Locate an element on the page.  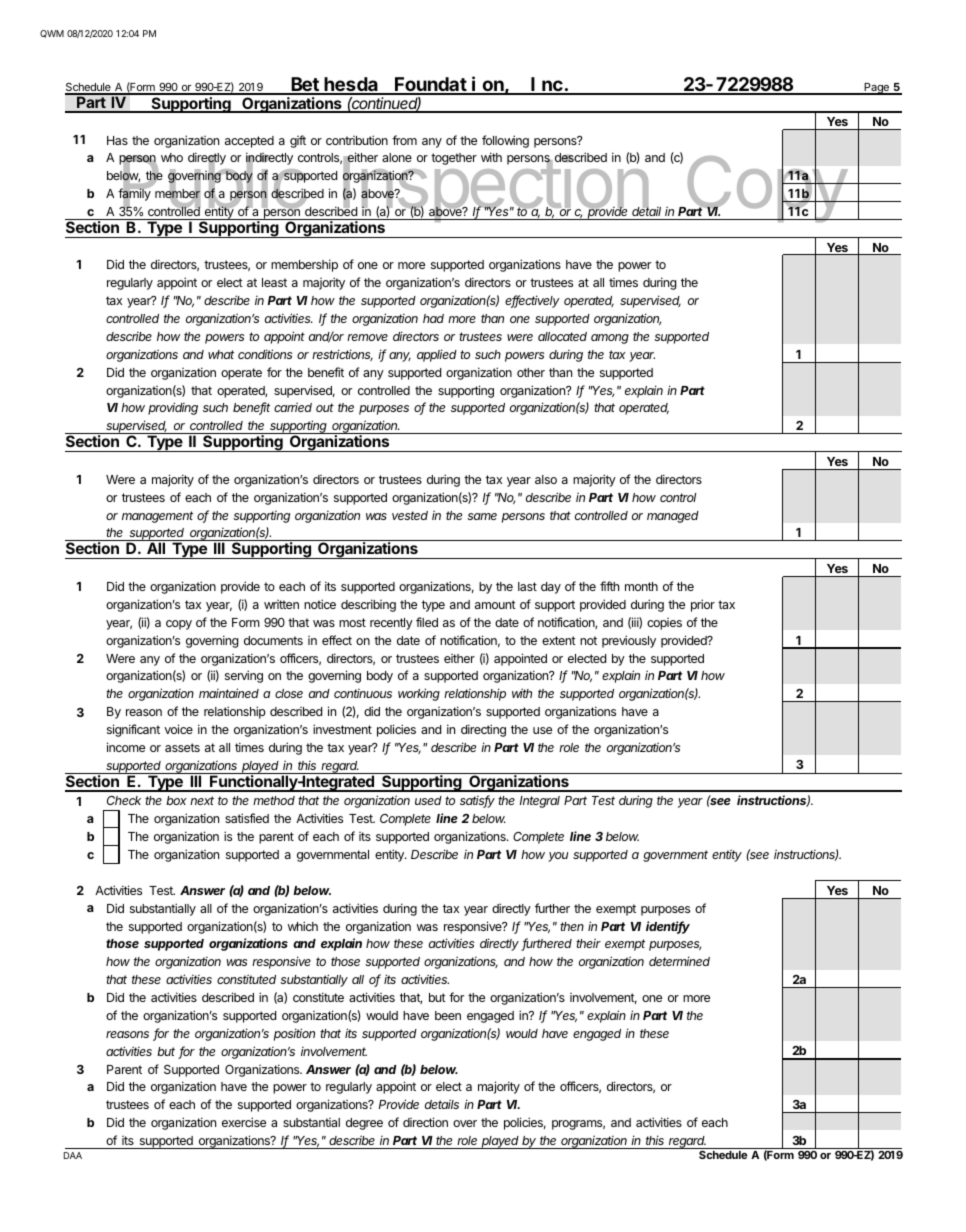
also is located at coordinates (546, 479).
